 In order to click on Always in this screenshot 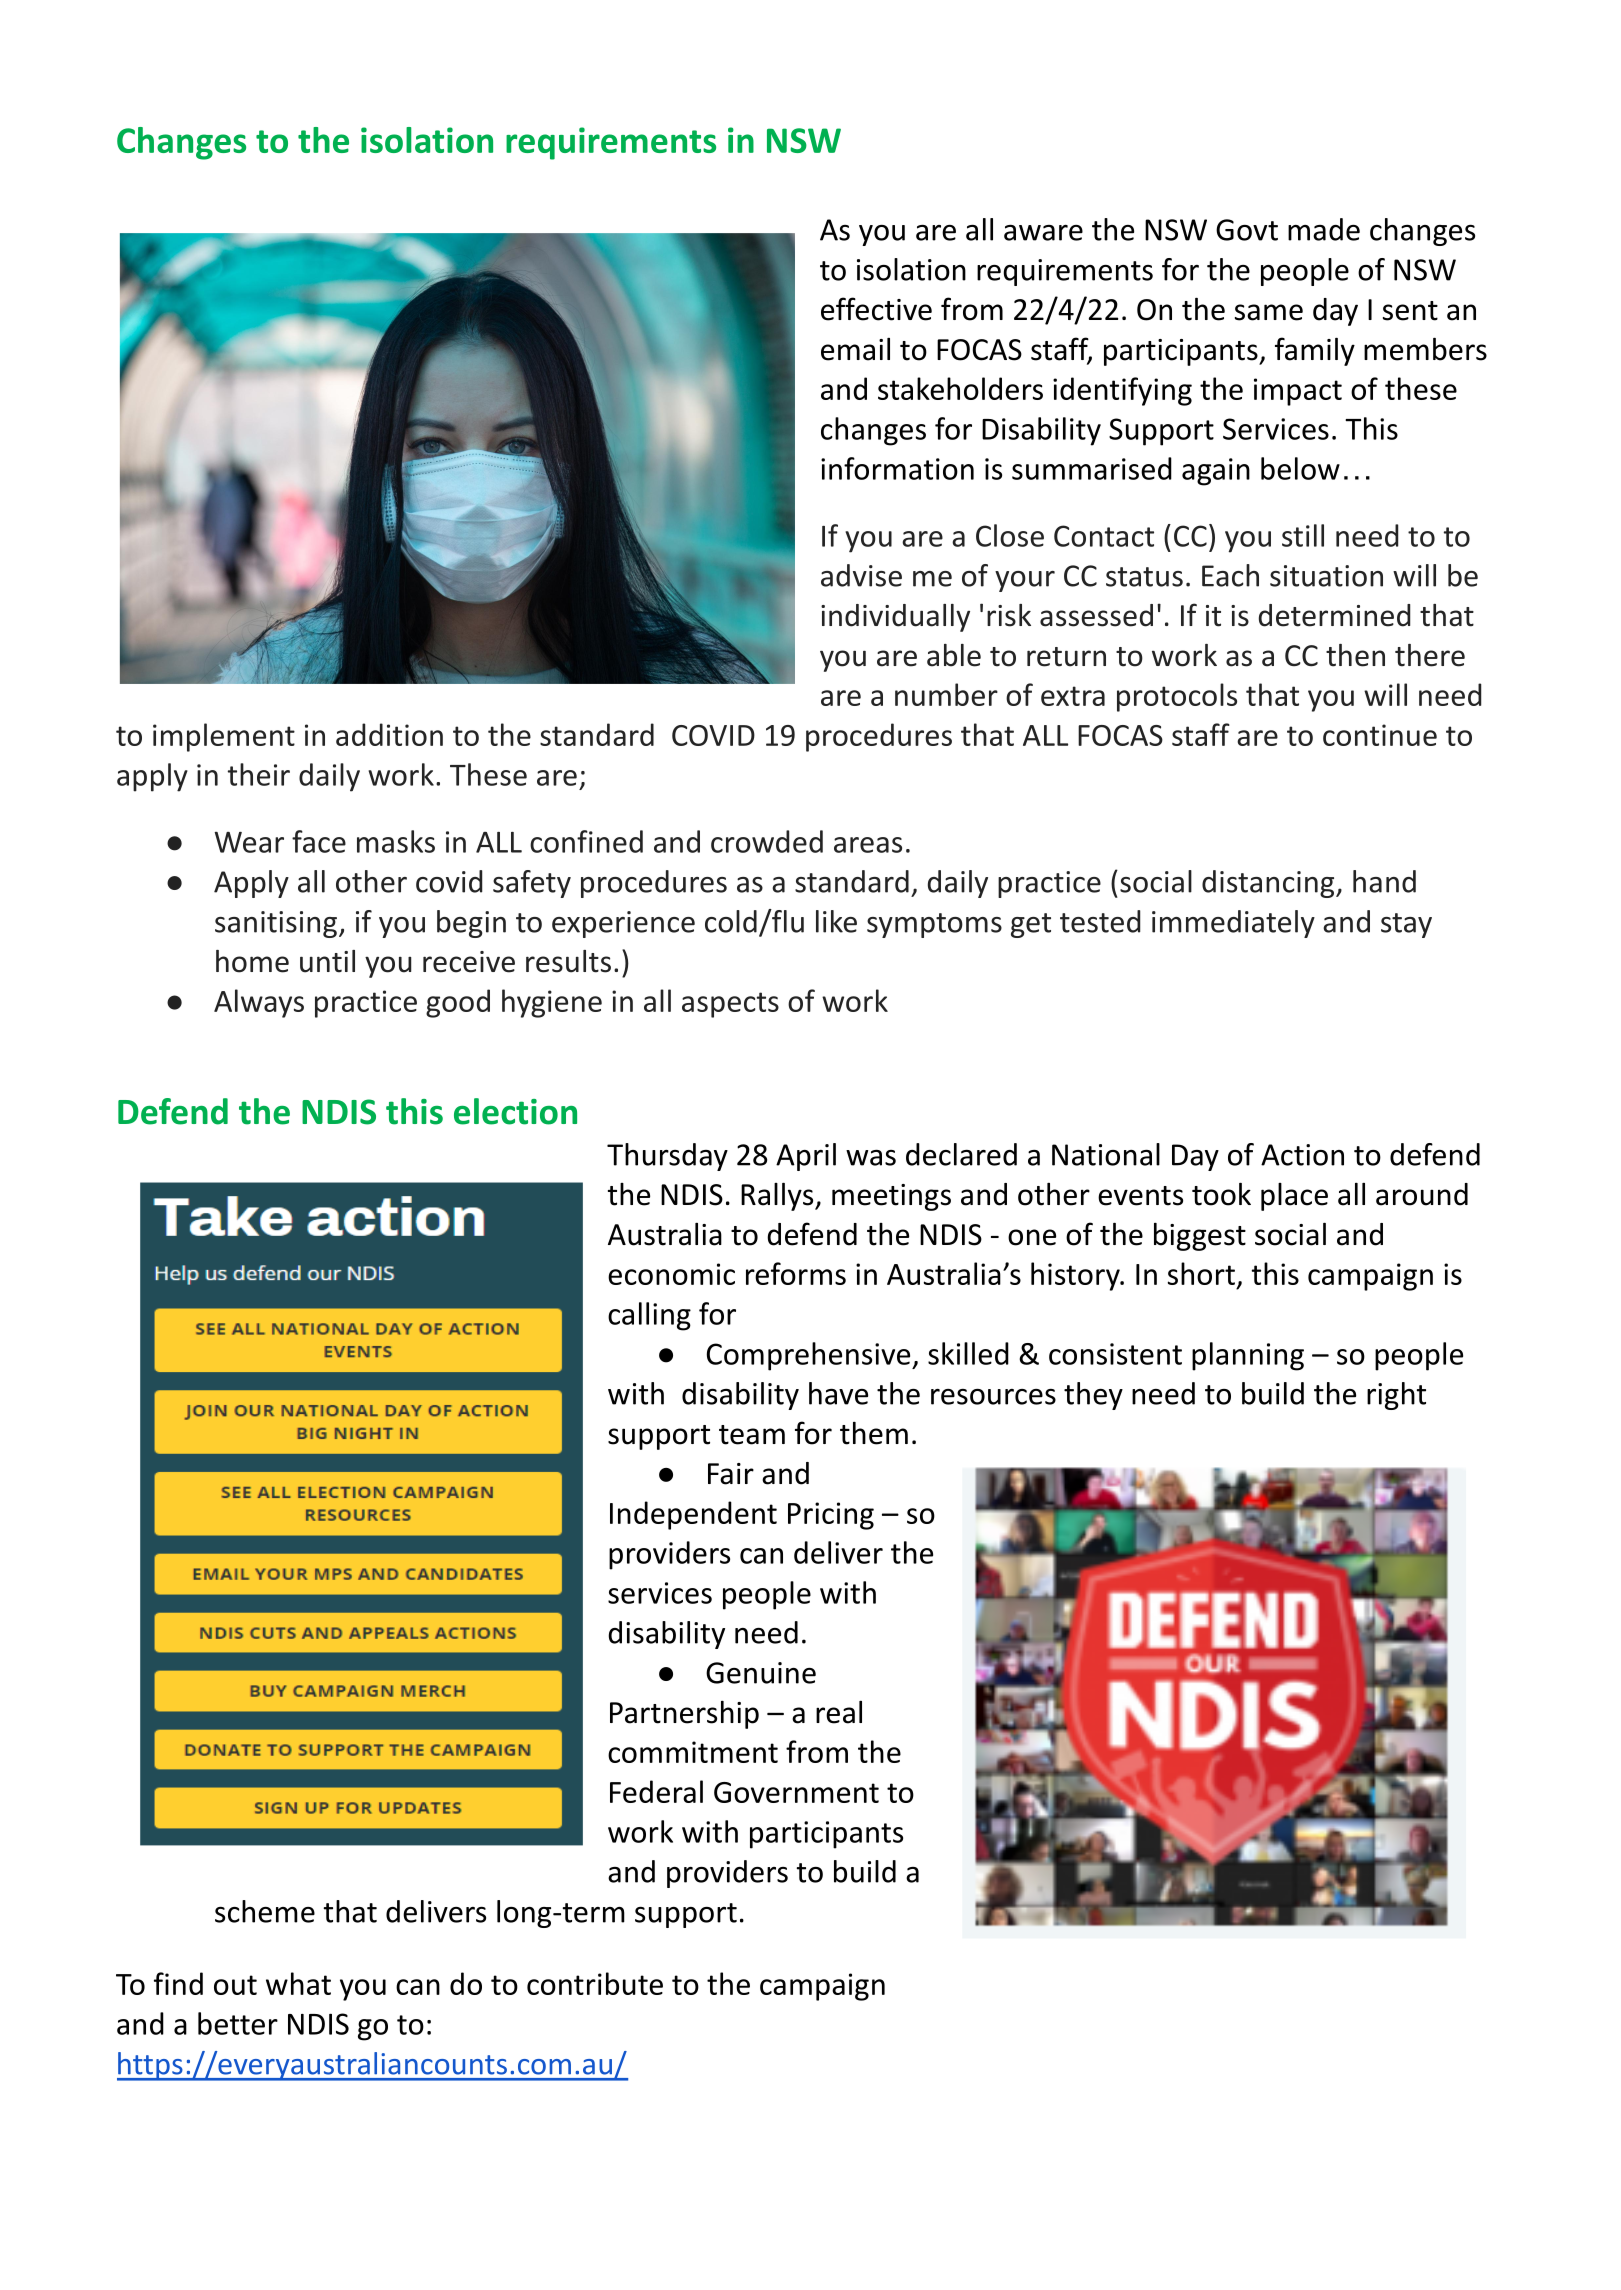, I will do `click(259, 1003)`.
